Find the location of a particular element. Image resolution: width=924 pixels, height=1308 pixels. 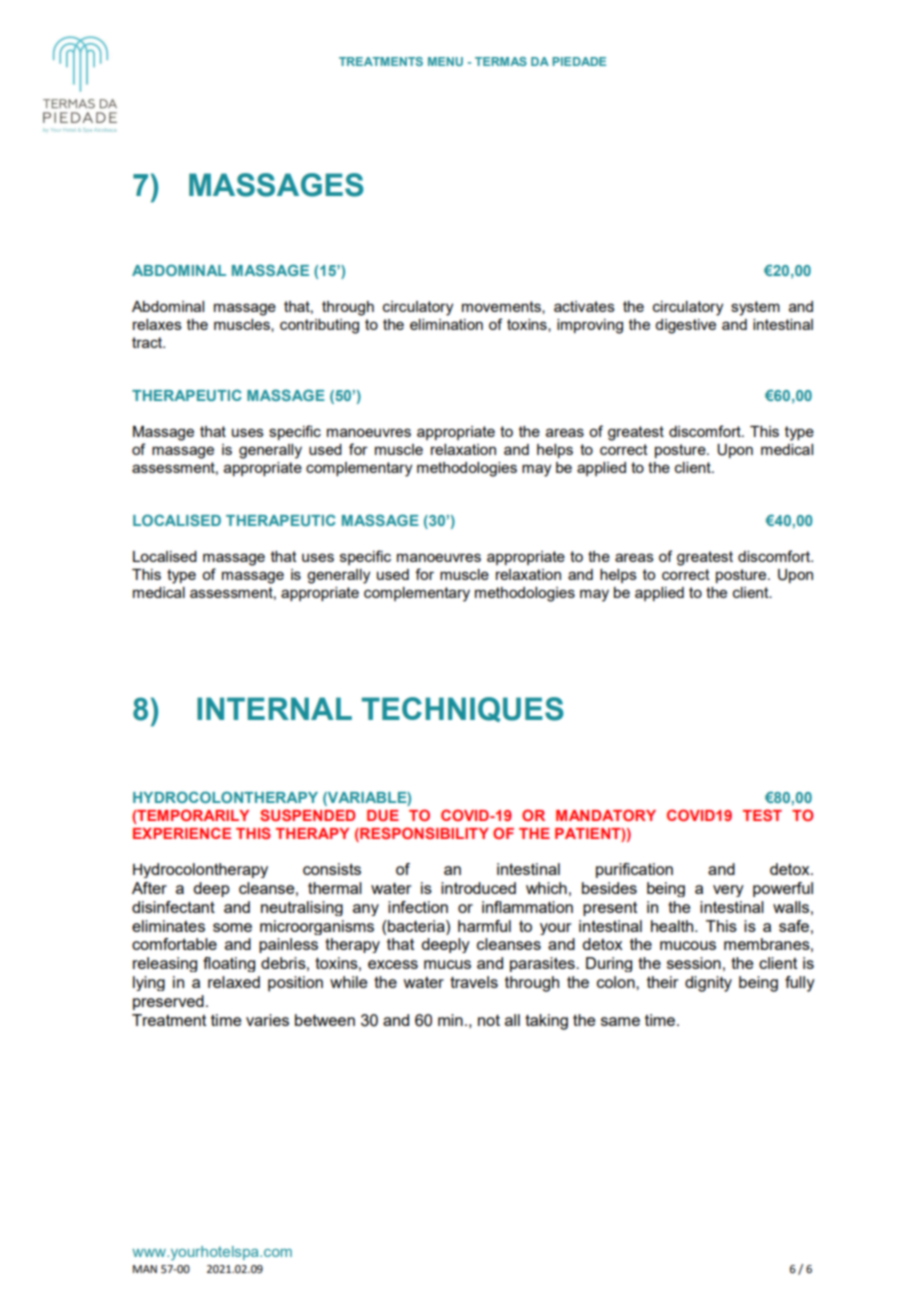

INTERNAL is located at coordinates (274, 708).
